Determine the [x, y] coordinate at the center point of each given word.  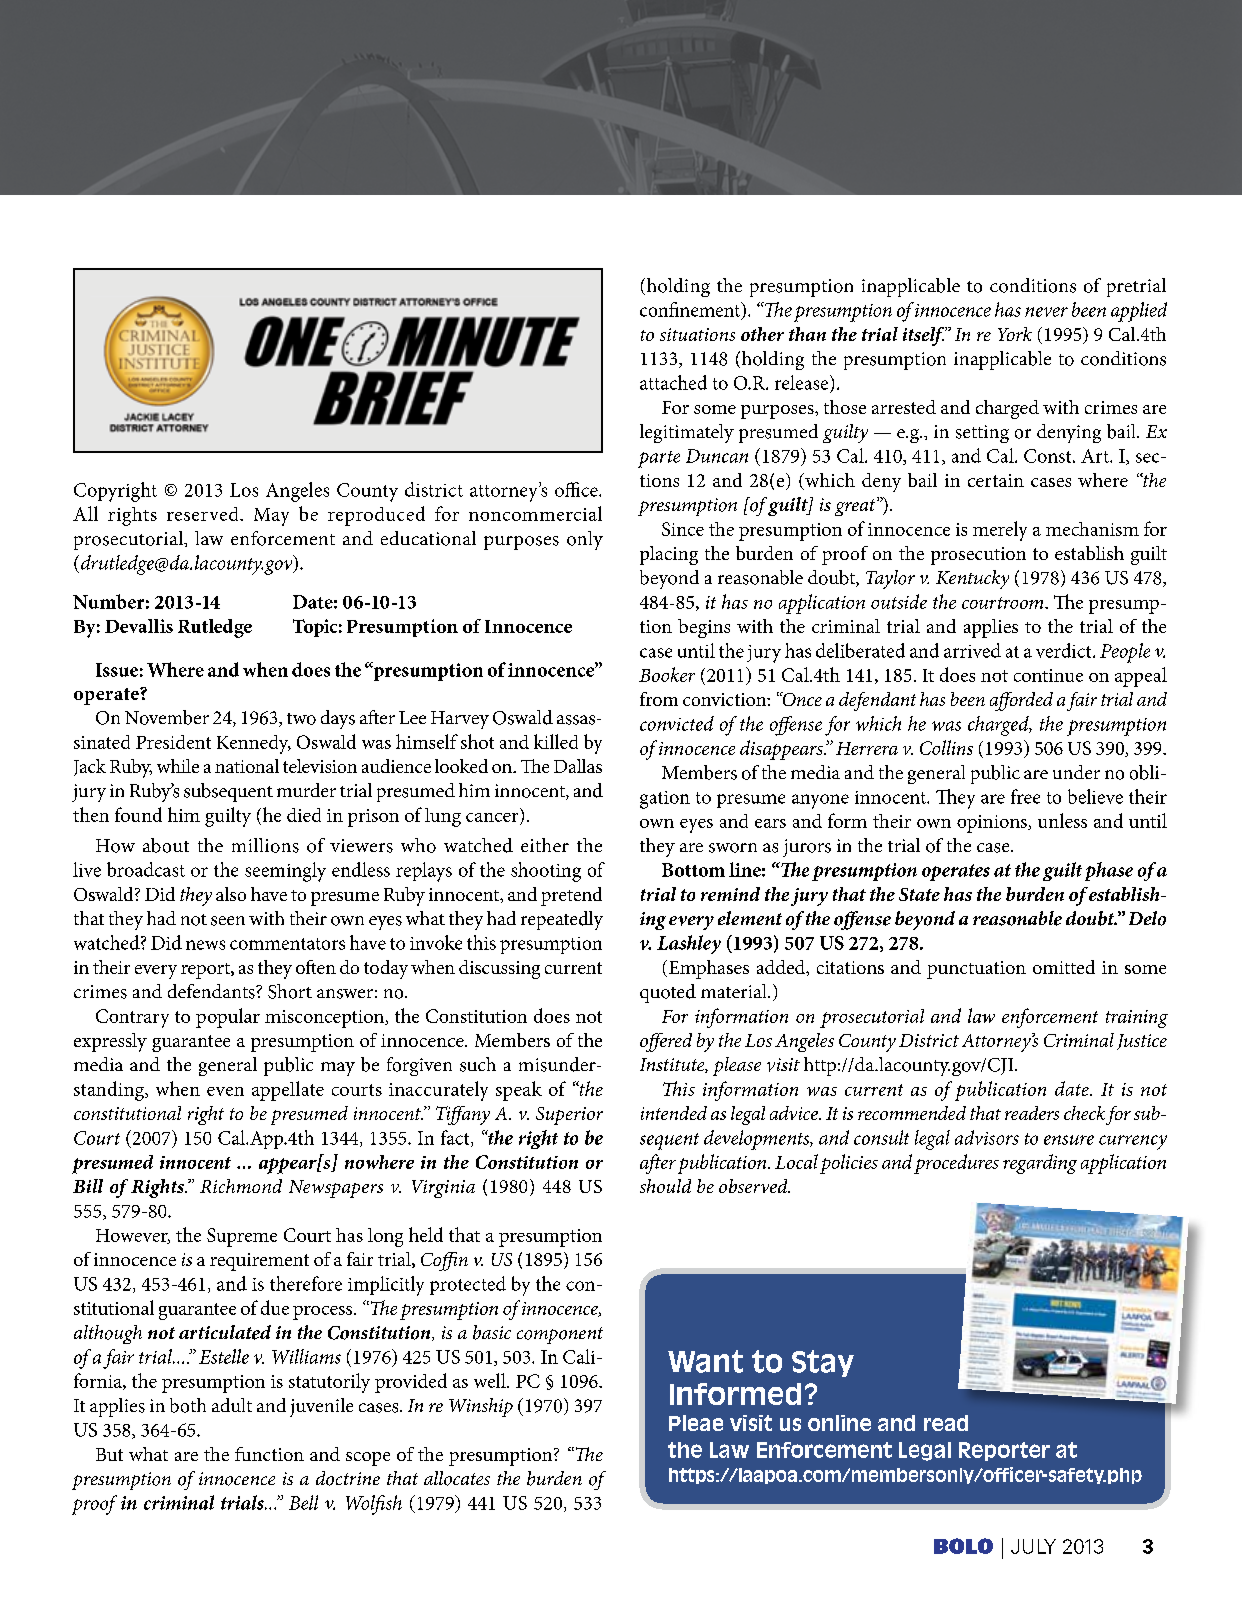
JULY [1033, 1546]
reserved [204, 514]
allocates [457, 1478]
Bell [303, 1502]
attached [673, 382]
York [1015, 334]
